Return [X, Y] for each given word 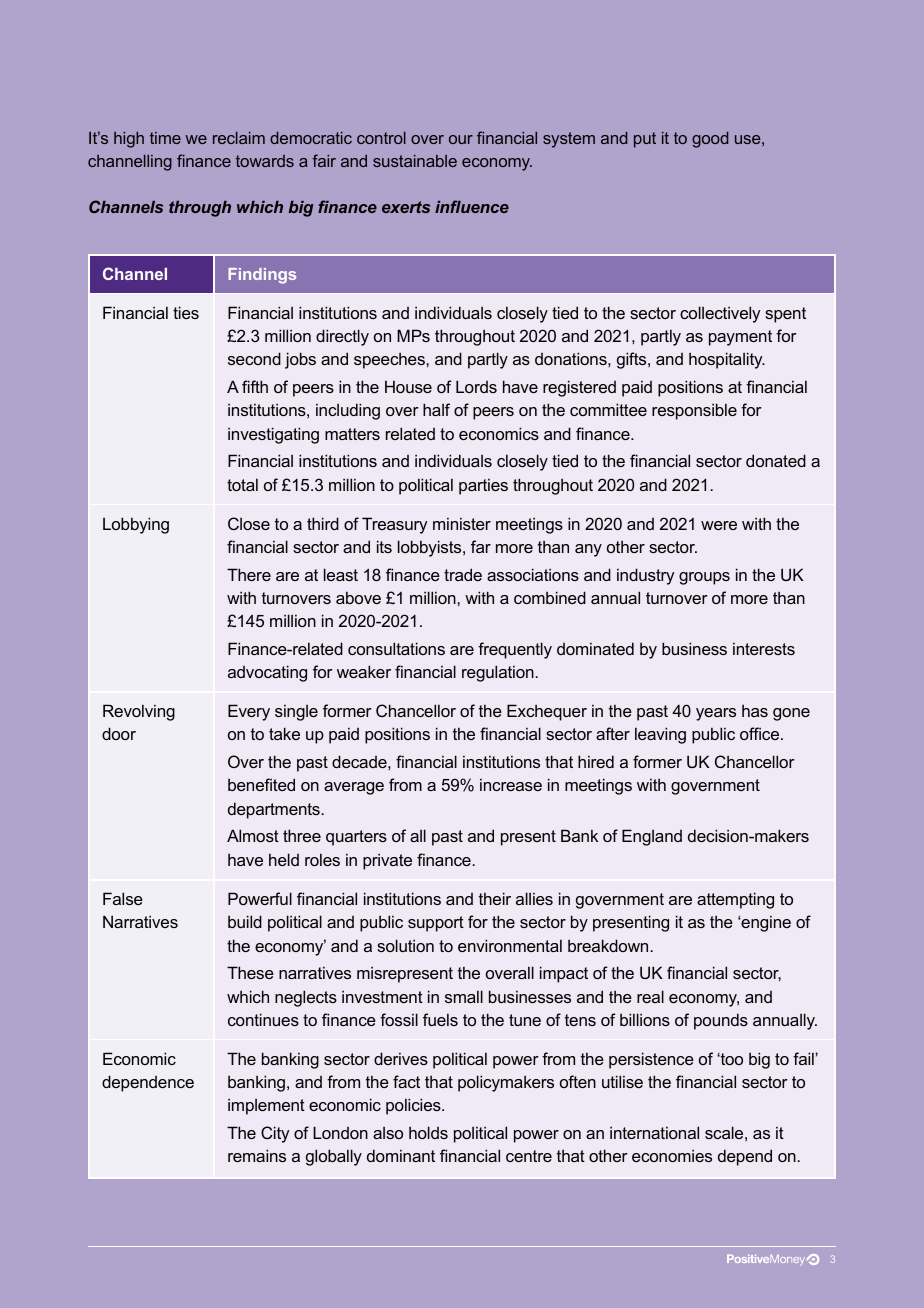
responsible [694, 411]
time [165, 138]
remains [257, 1155]
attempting [735, 900]
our [461, 139]
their [495, 898]
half [436, 409]
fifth [255, 386]
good [710, 140]
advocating [267, 673]
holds [428, 1132]
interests [764, 648]
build [245, 921]
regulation [499, 673]
